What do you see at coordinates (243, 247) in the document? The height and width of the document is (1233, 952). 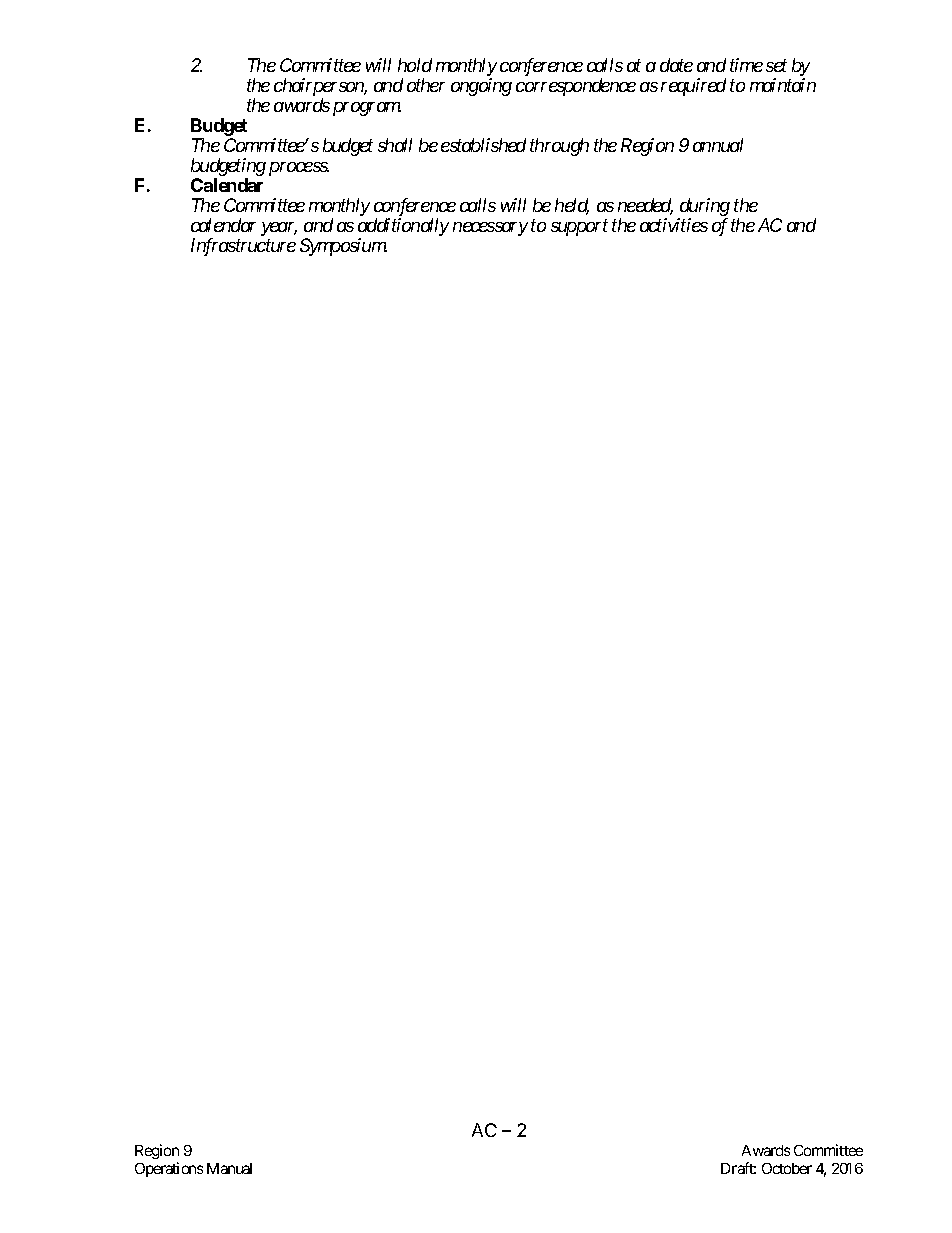 I see `Infrastructure` at bounding box center [243, 247].
